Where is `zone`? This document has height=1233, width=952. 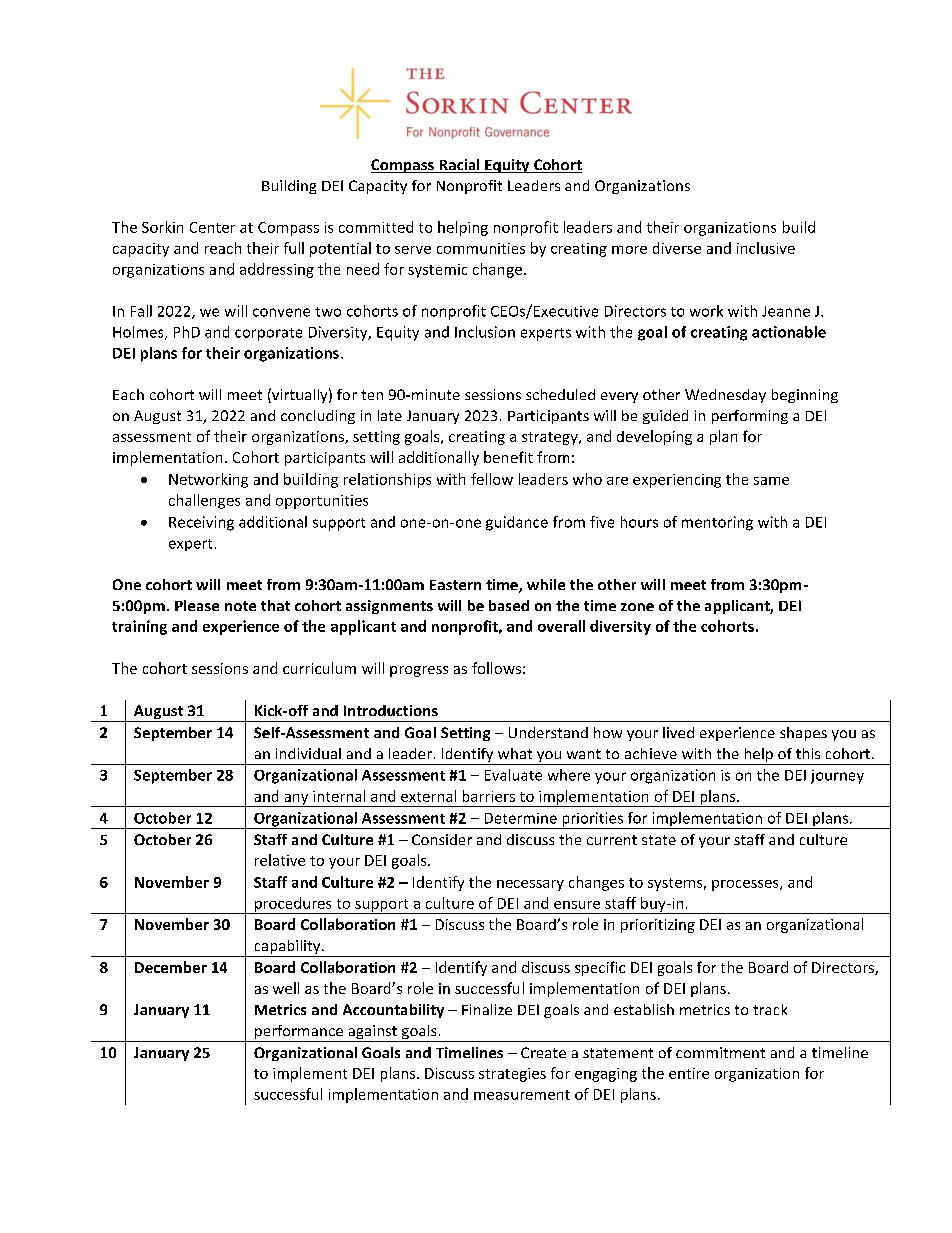 zone is located at coordinates (637, 607).
